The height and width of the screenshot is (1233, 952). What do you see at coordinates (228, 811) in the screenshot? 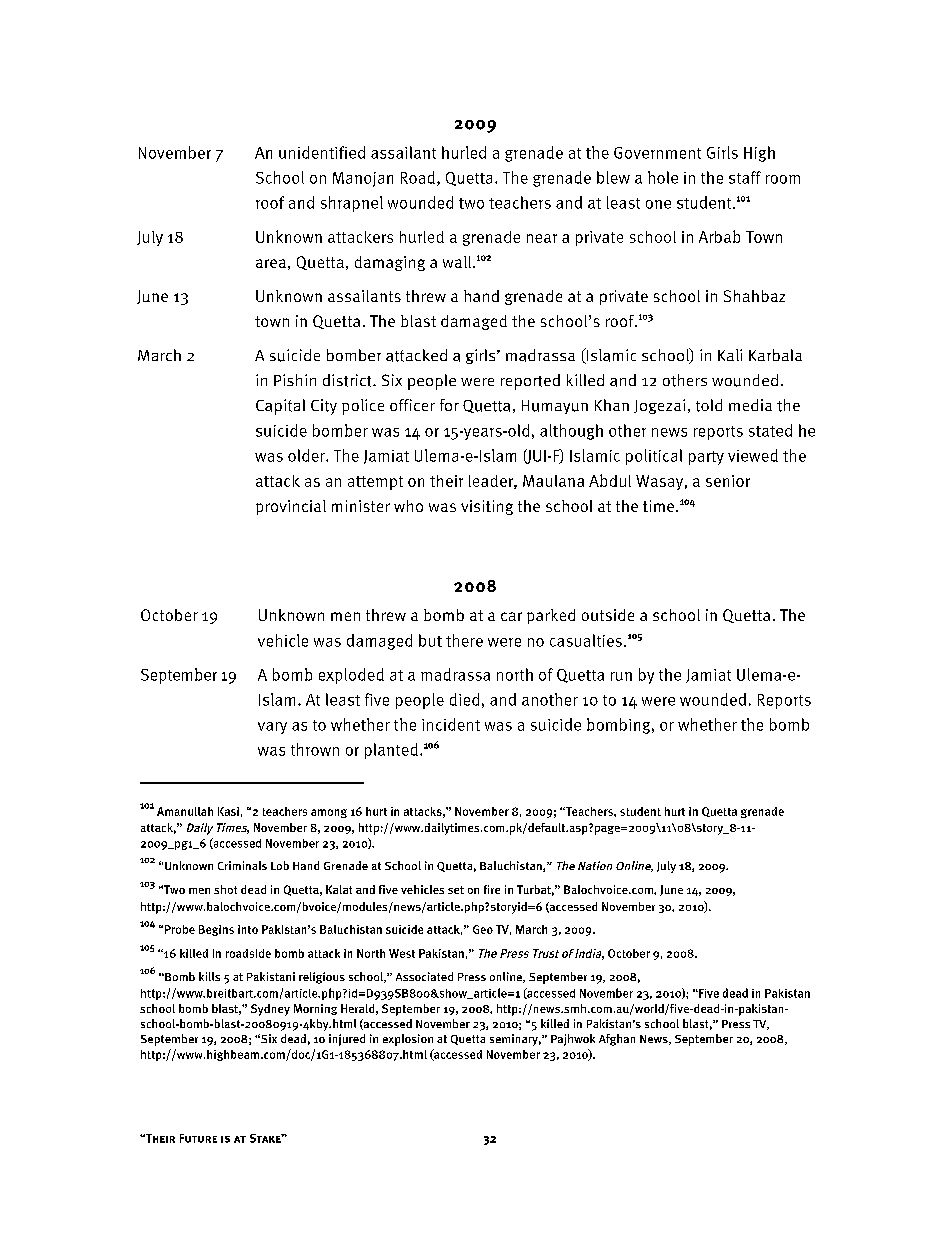
I see `Kasi` at bounding box center [228, 811].
